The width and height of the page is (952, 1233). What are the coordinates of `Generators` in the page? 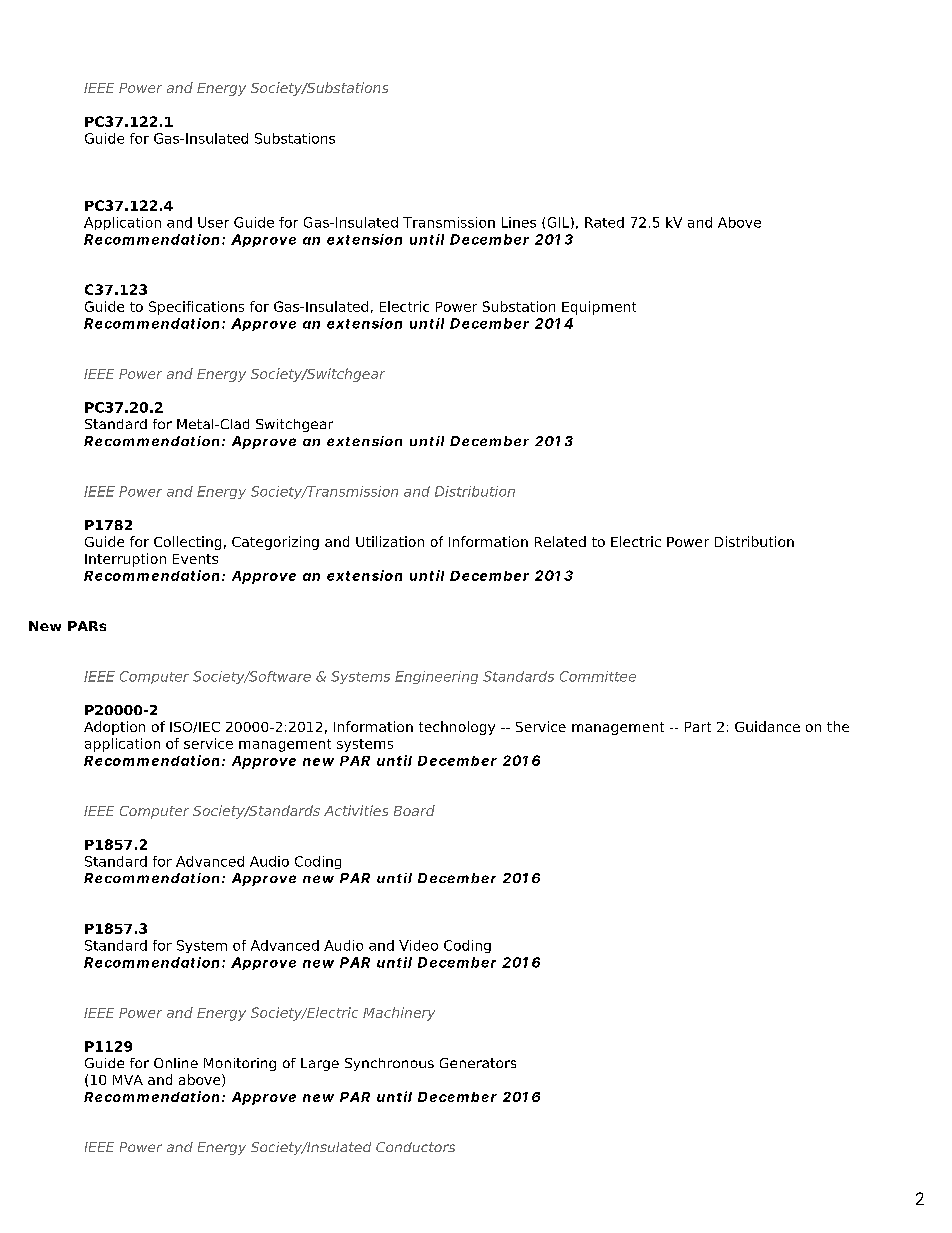 It's located at (478, 1063).
